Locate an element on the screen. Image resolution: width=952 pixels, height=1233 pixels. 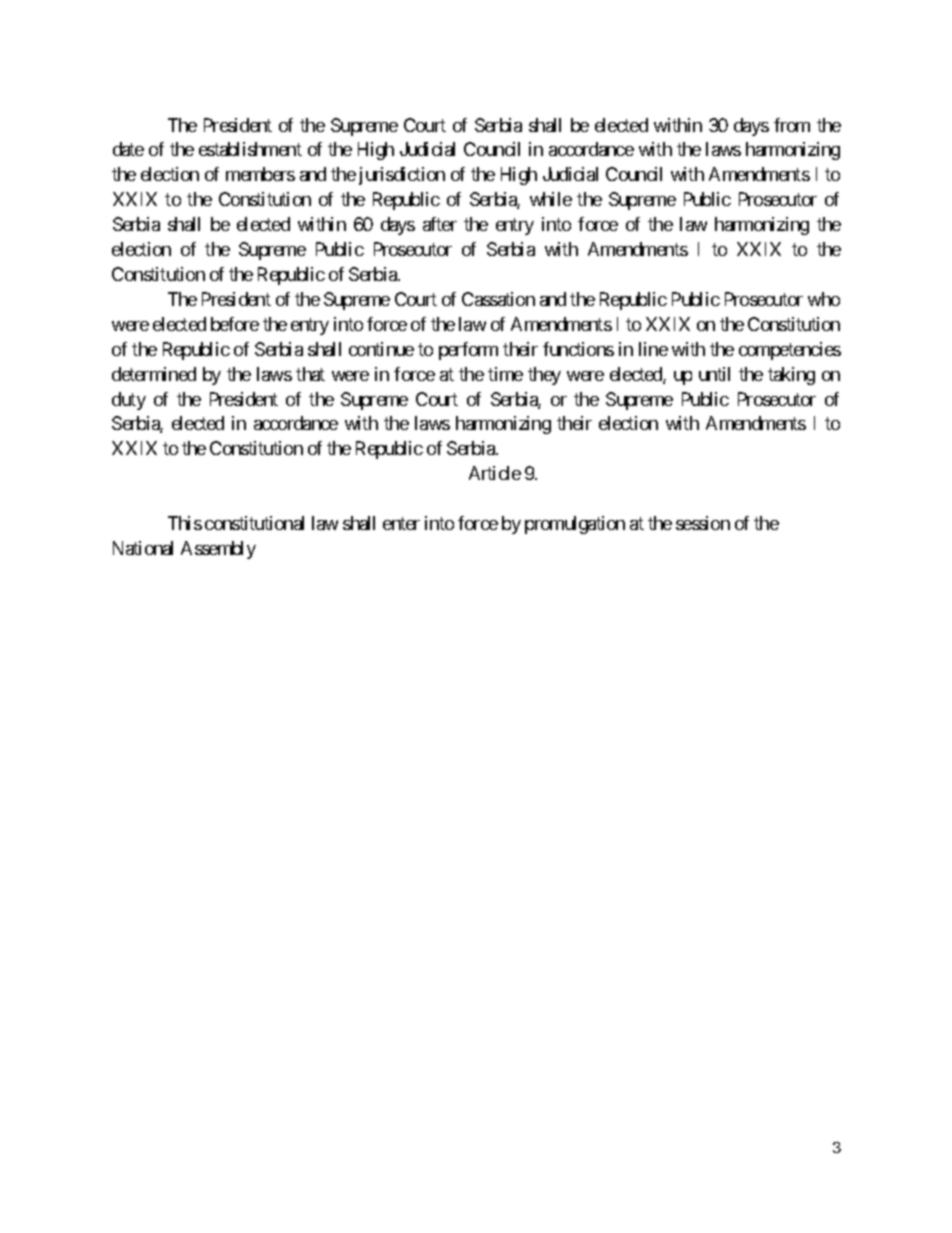
duty is located at coordinates (129, 401).
